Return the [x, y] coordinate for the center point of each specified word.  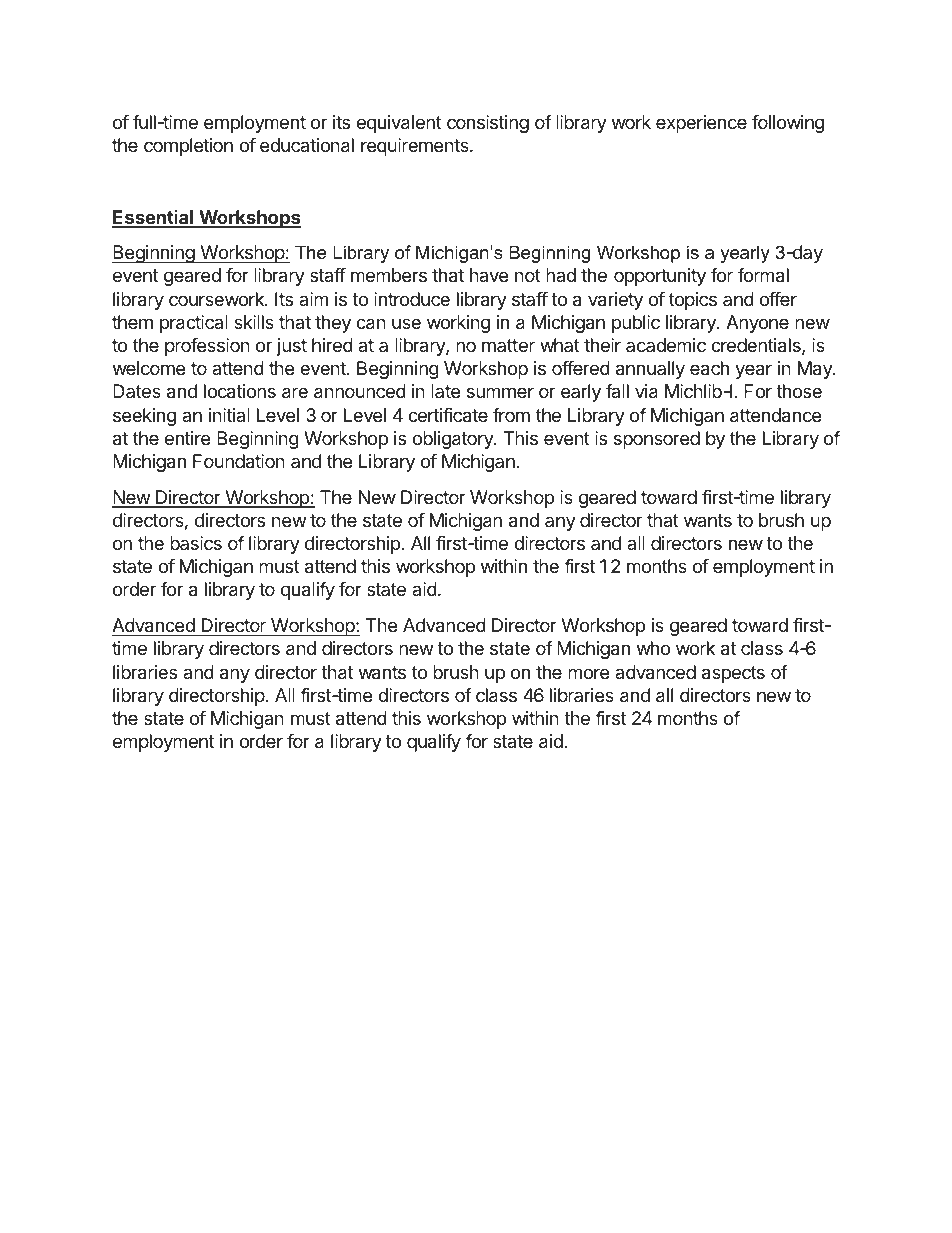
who [653, 648]
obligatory [453, 440]
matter [508, 345]
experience [701, 124]
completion [188, 147]
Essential [154, 218]
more [588, 673]
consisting [488, 124]
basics [196, 543]
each [709, 368]
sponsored [657, 440]
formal [763, 275]
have [489, 275]
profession [207, 347]
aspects [733, 674]
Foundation [239, 461]
